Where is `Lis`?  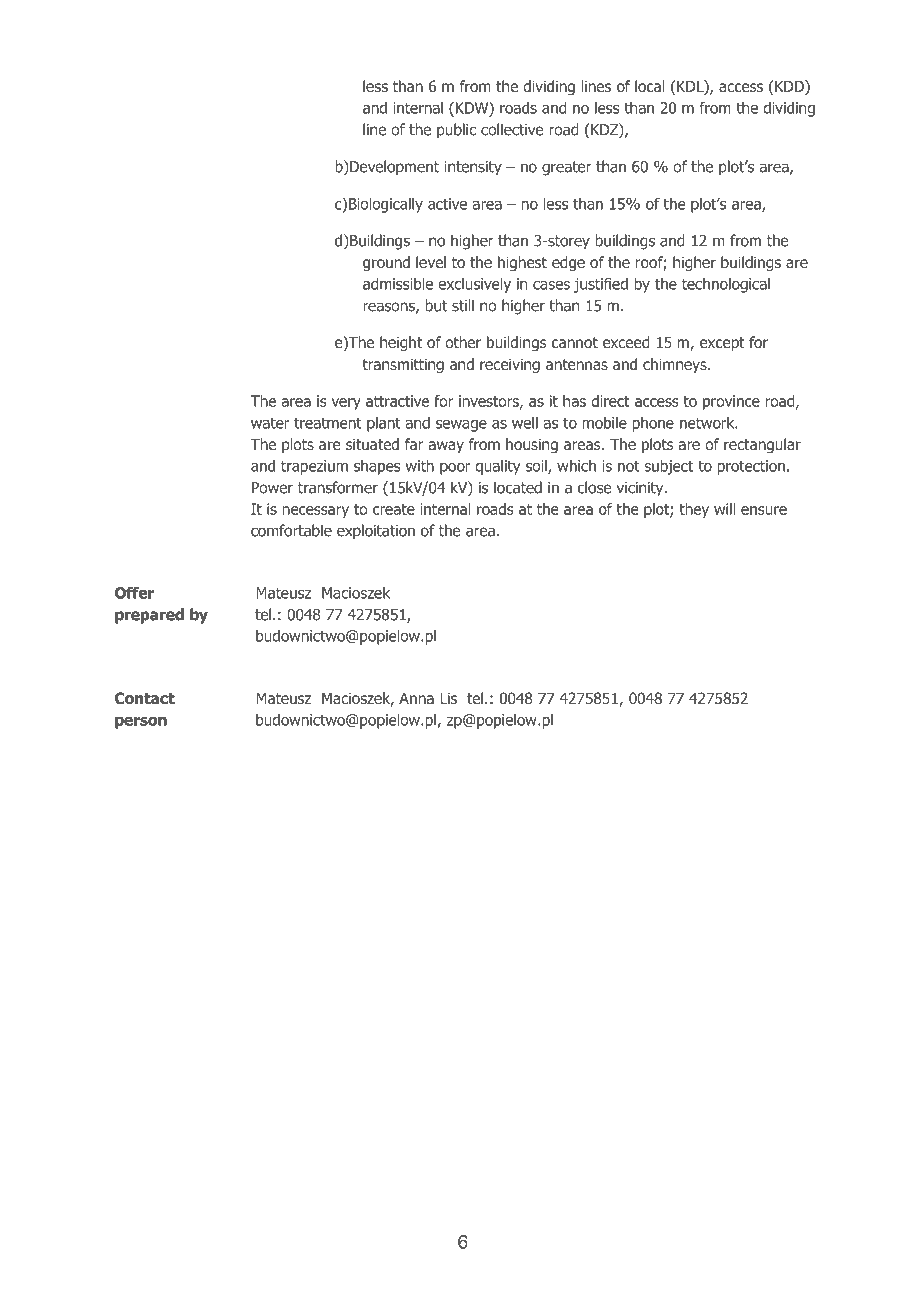 Lis is located at coordinates (448, 698).
